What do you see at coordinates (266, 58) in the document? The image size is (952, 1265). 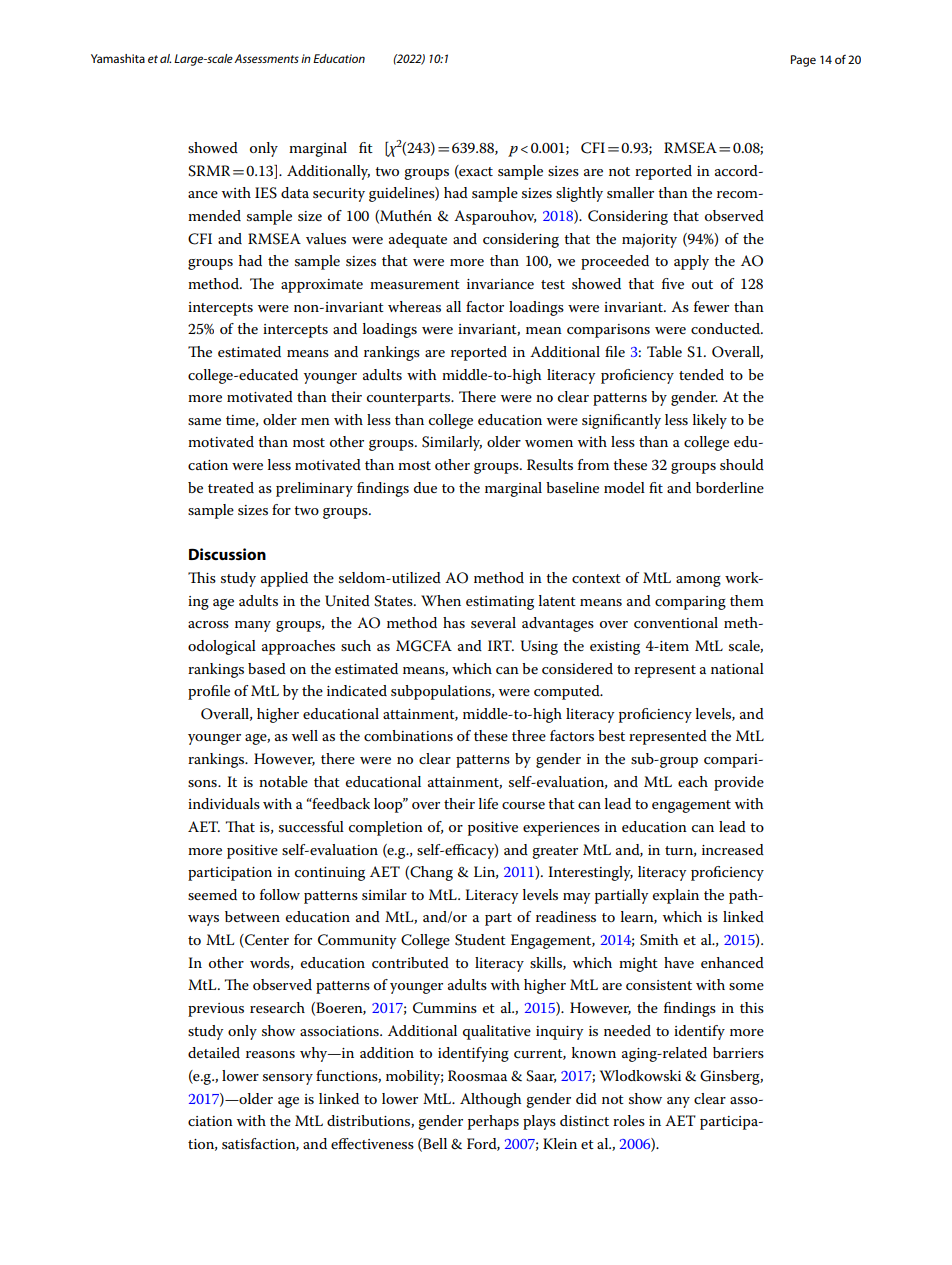 I see `Assessments` at bounding box center [266, 58].
